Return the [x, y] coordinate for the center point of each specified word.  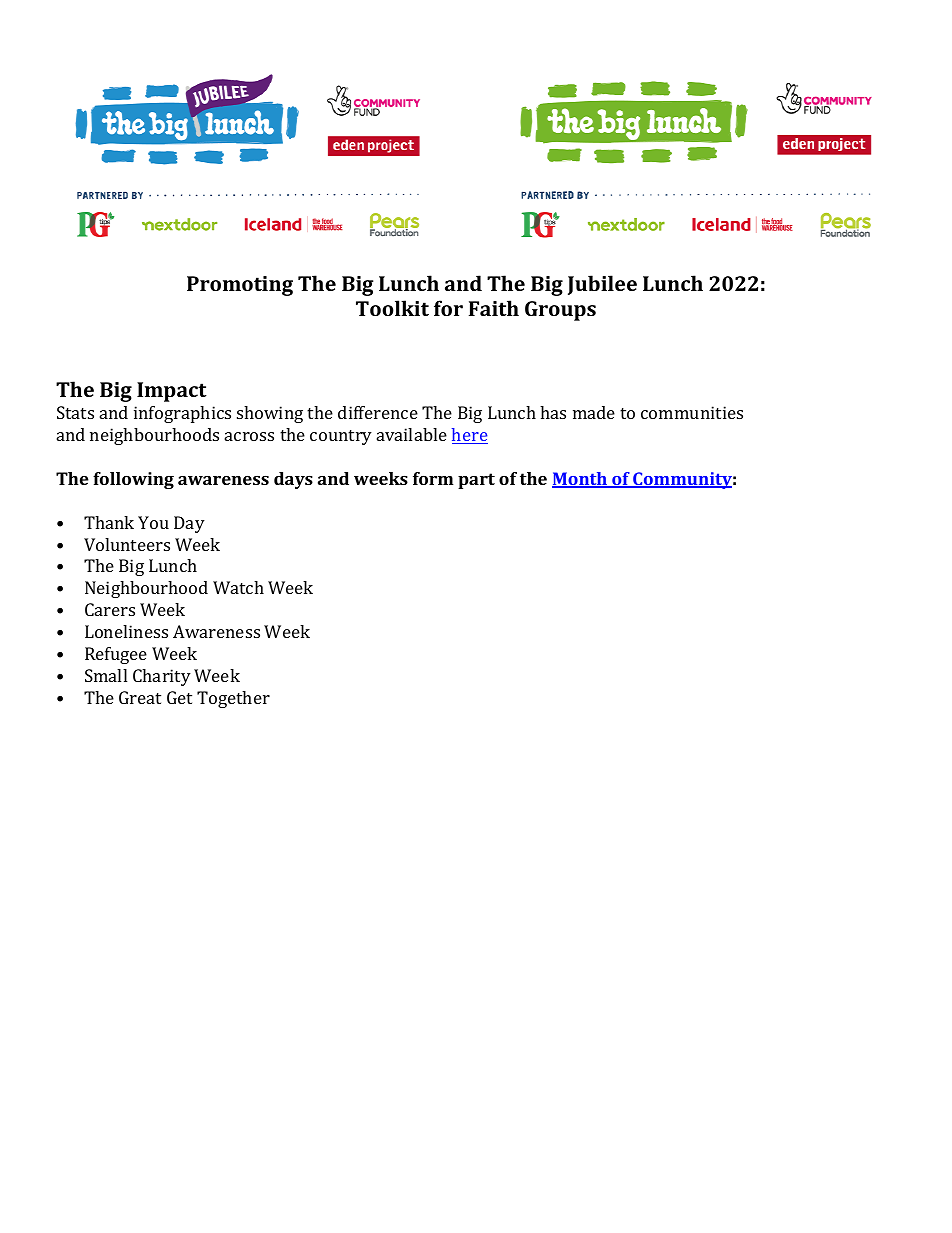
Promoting [240, 286]
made [594, 412]
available [412, 434]
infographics [182, 414]
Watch [238, 587]
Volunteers [127, 544]
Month [581, 480]
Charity [162, 677]
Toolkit [392, 308]
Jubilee [602, 285]
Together [233, 699]
